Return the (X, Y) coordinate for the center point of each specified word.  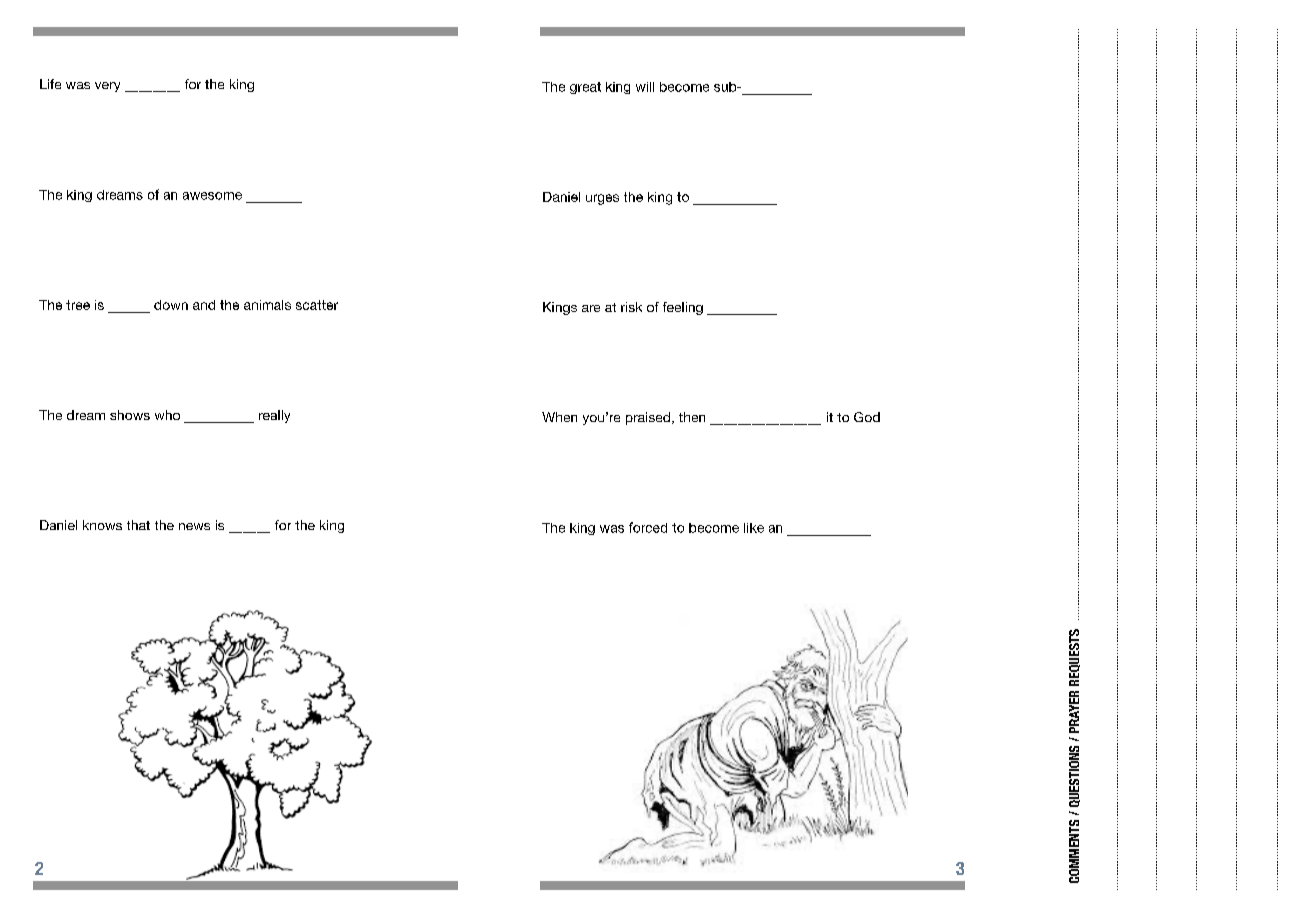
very (107, 87)
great (585, 88)
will (645, 87)
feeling (683, 308)
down (171, 305)
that (138, 525)
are (591, 308)
